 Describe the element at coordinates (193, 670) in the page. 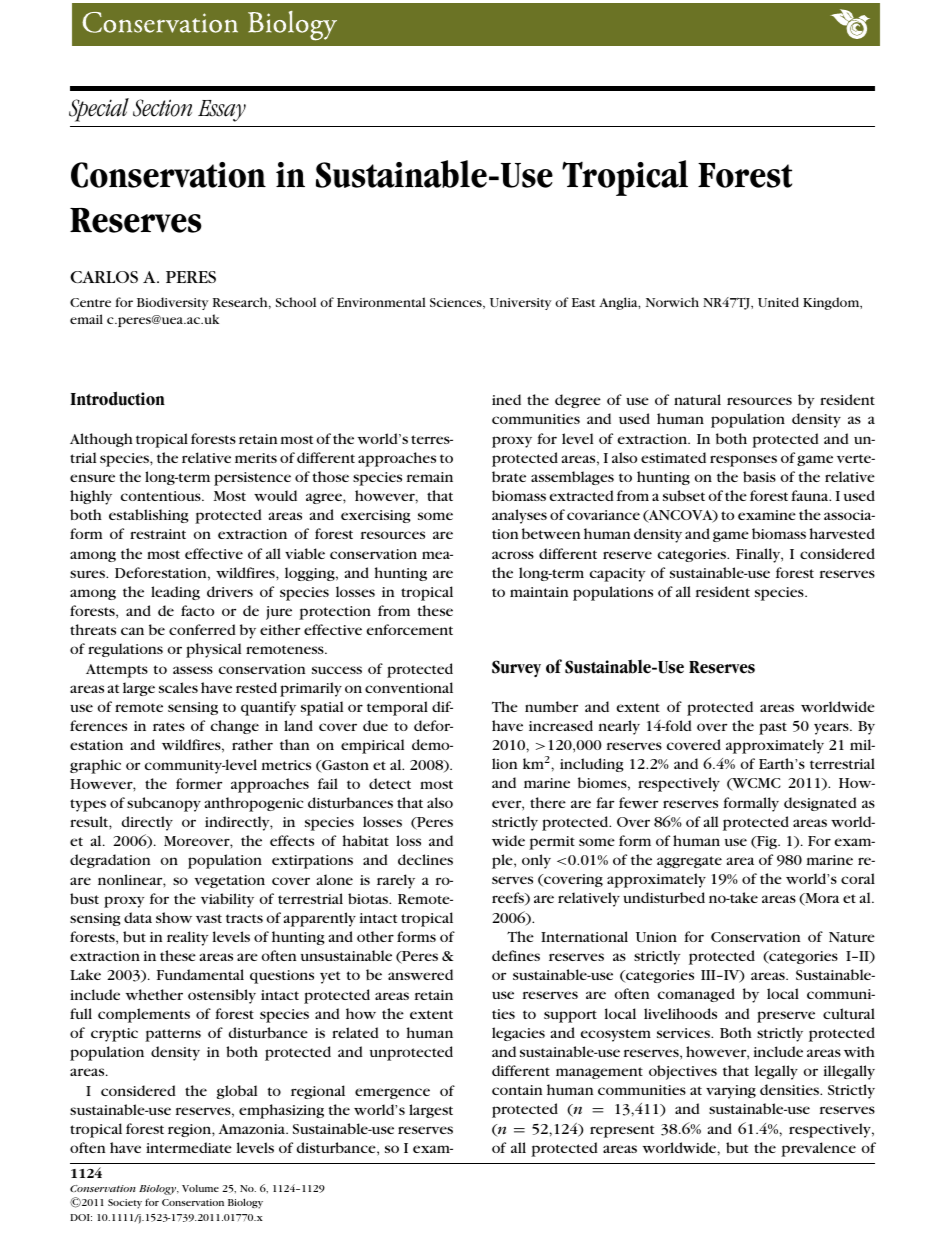

I see `assess` at that location.
